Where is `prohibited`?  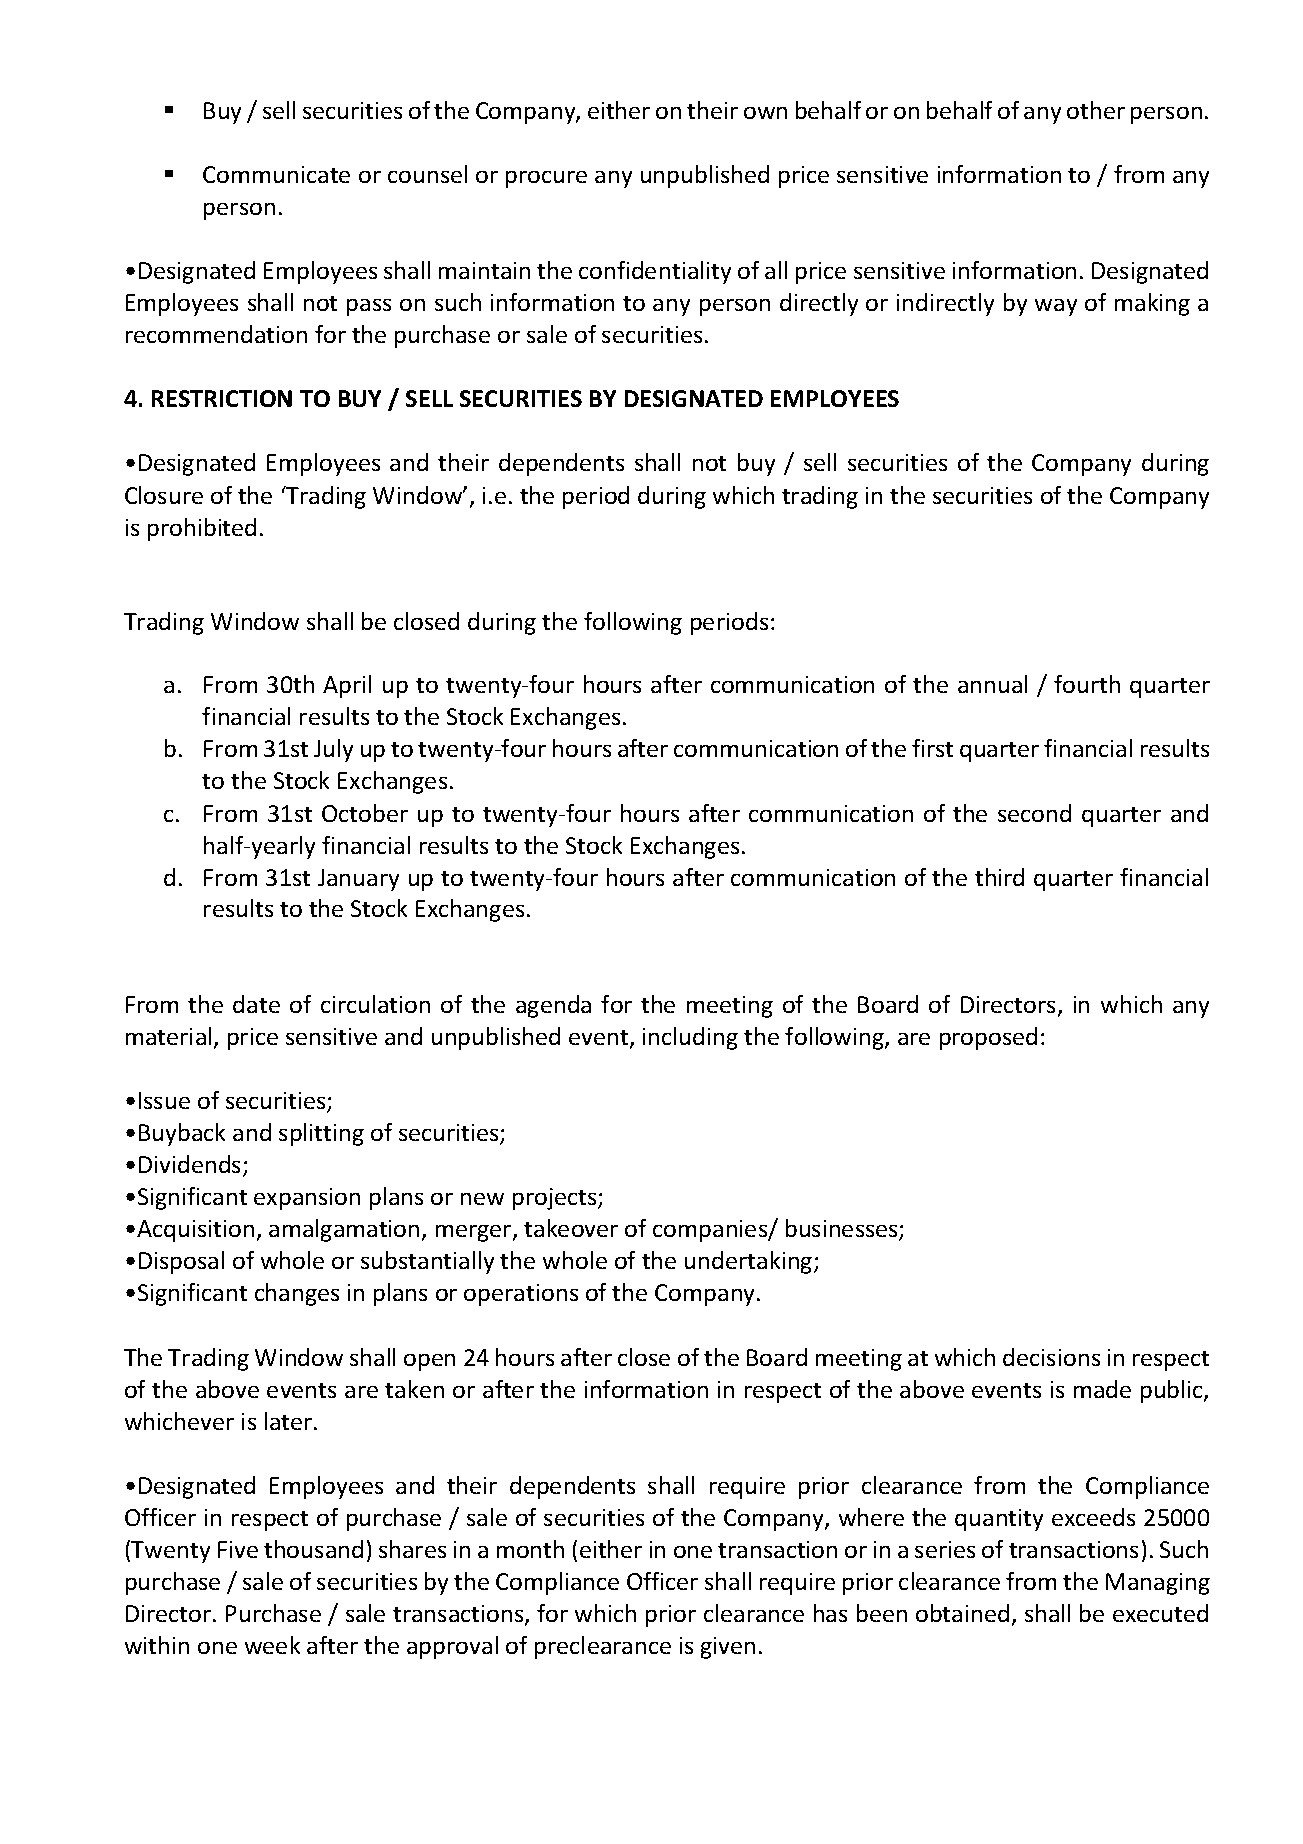
prohibited is located at coordinates (202, 529).
